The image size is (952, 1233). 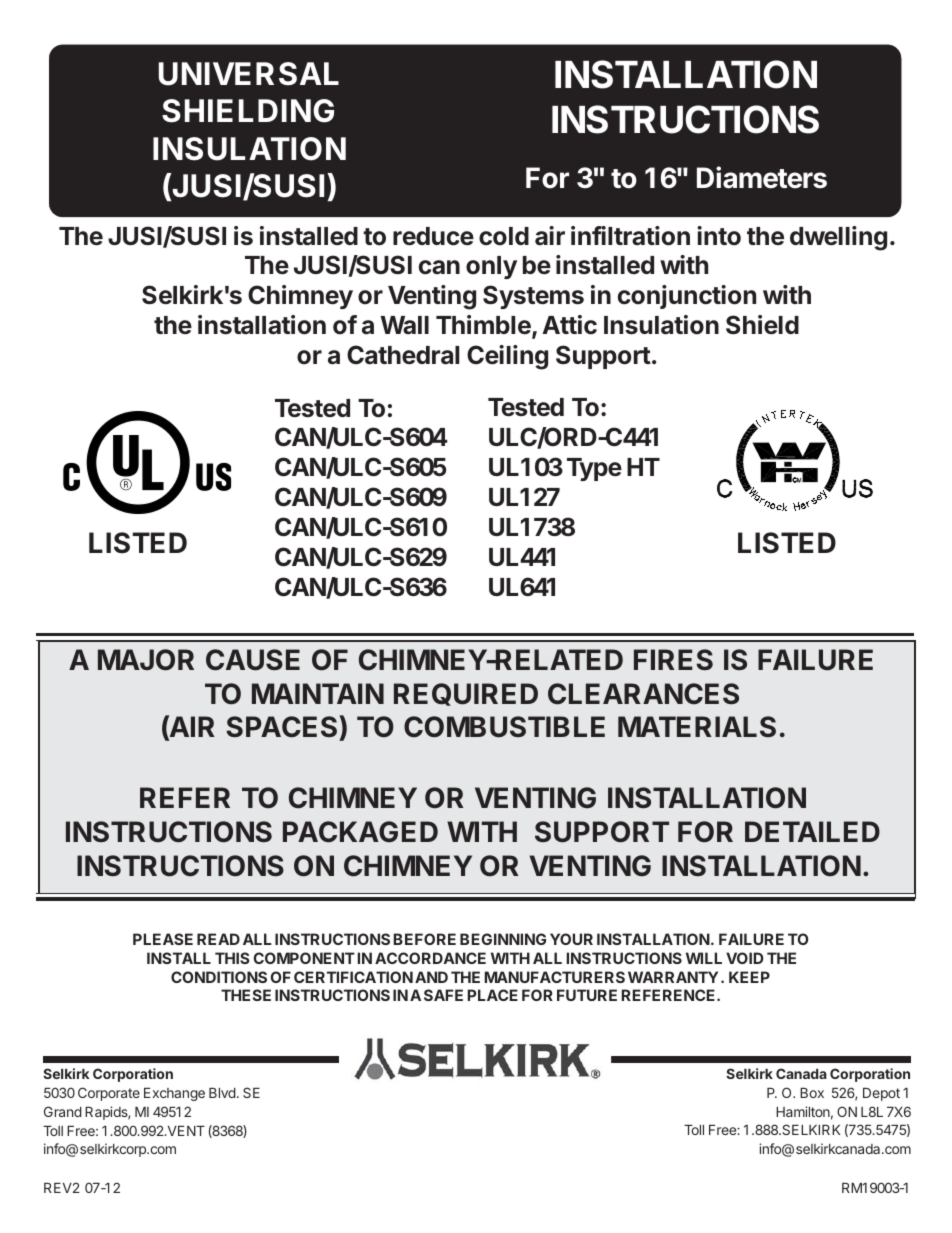 I want to click on Diameters, so click(x=762, y=177).
